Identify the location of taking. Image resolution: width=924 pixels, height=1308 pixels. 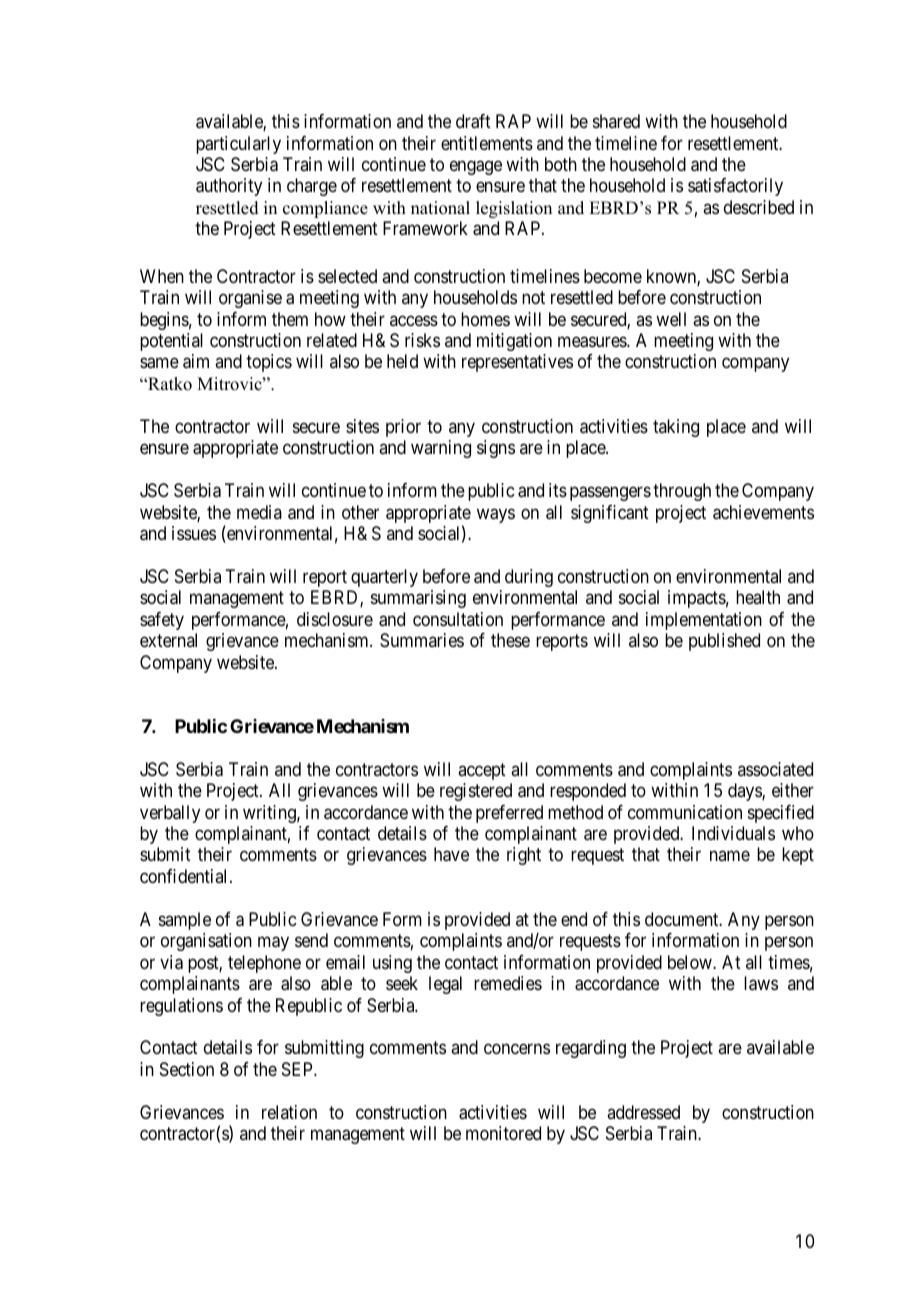
(676, 428).
